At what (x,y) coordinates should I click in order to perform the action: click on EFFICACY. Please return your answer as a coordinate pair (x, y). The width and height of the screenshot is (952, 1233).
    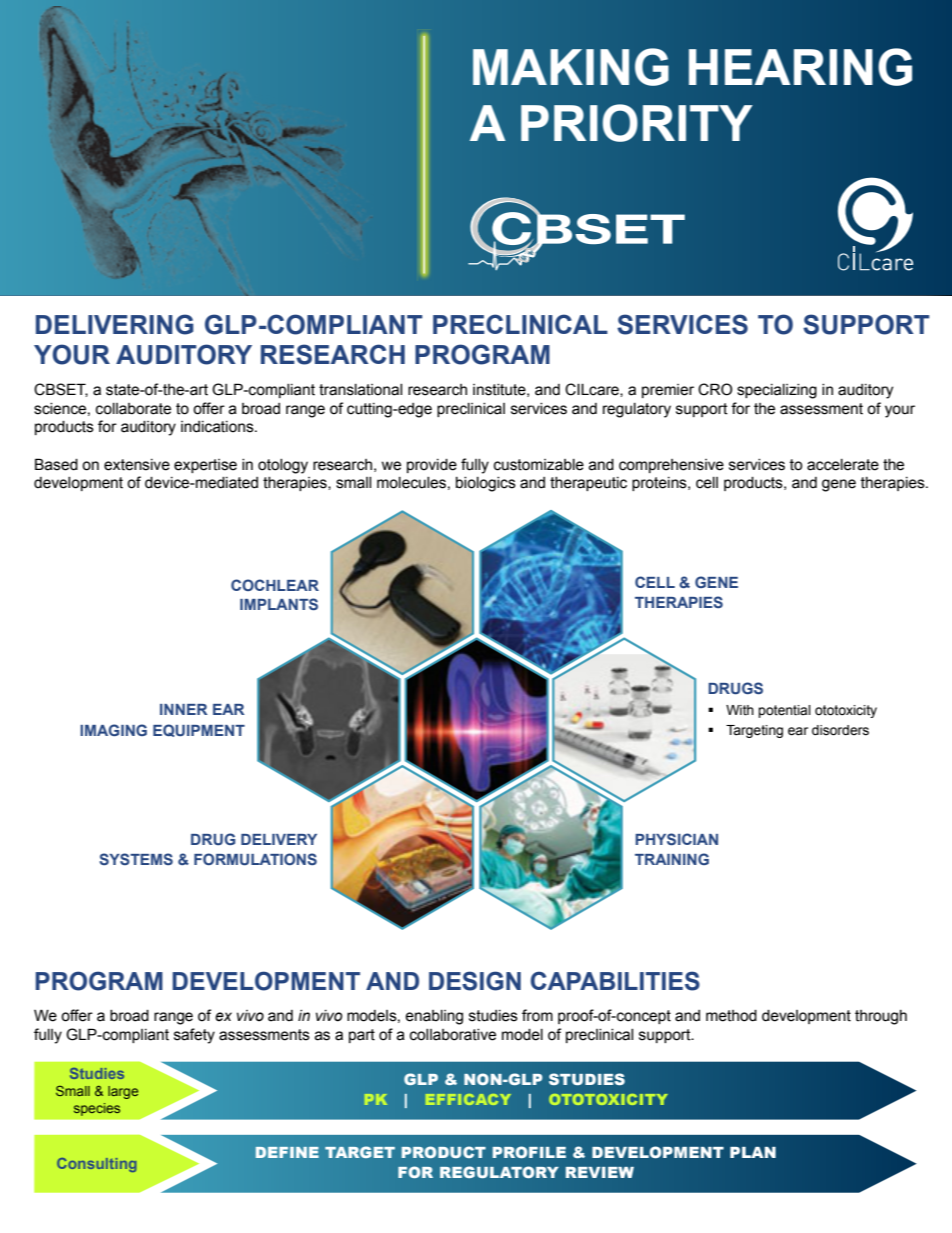
    Looking at the image, I should click on (468, 1099).
